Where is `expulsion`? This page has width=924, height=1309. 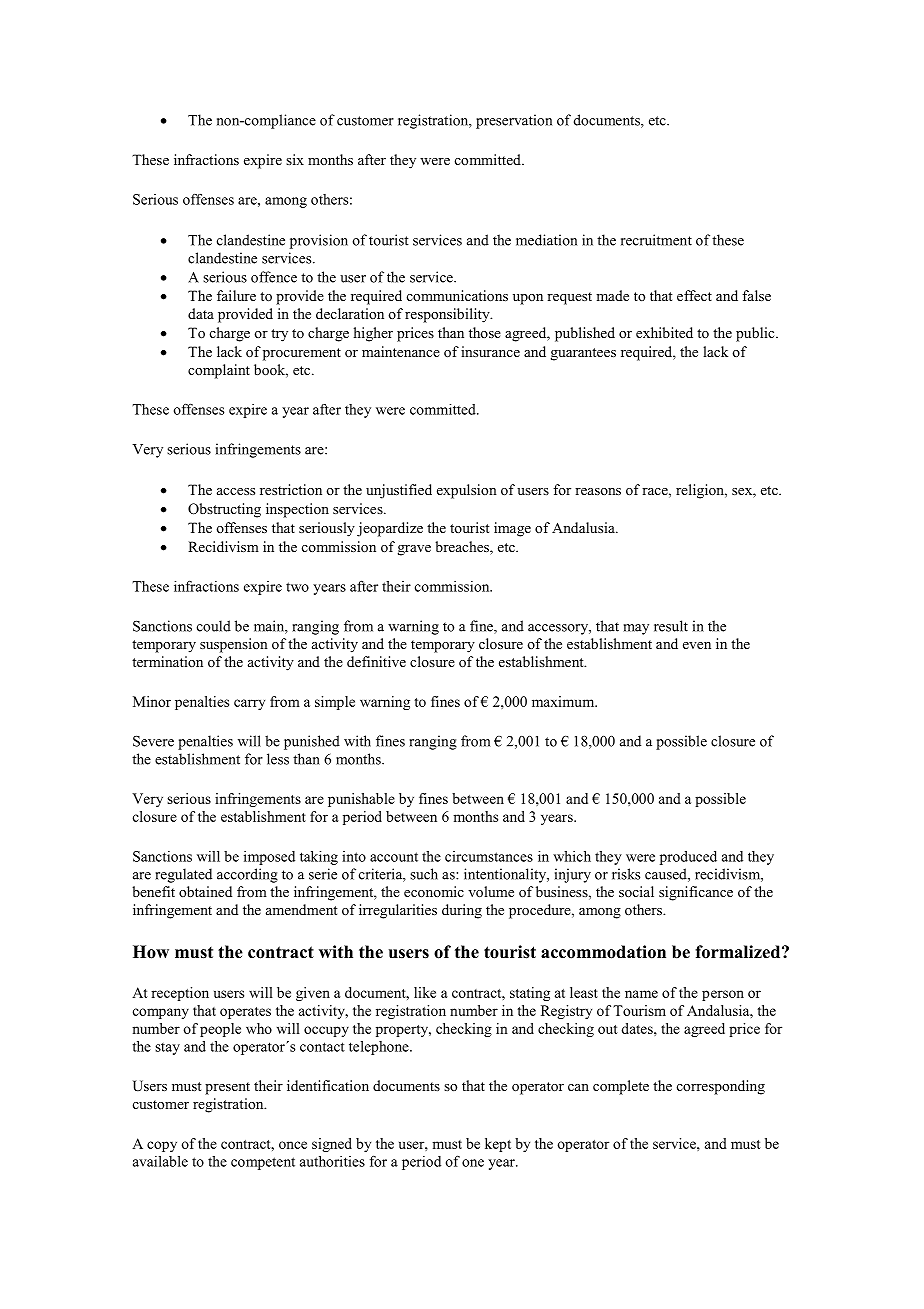
expulsion is located at coordinates (467, 491).
